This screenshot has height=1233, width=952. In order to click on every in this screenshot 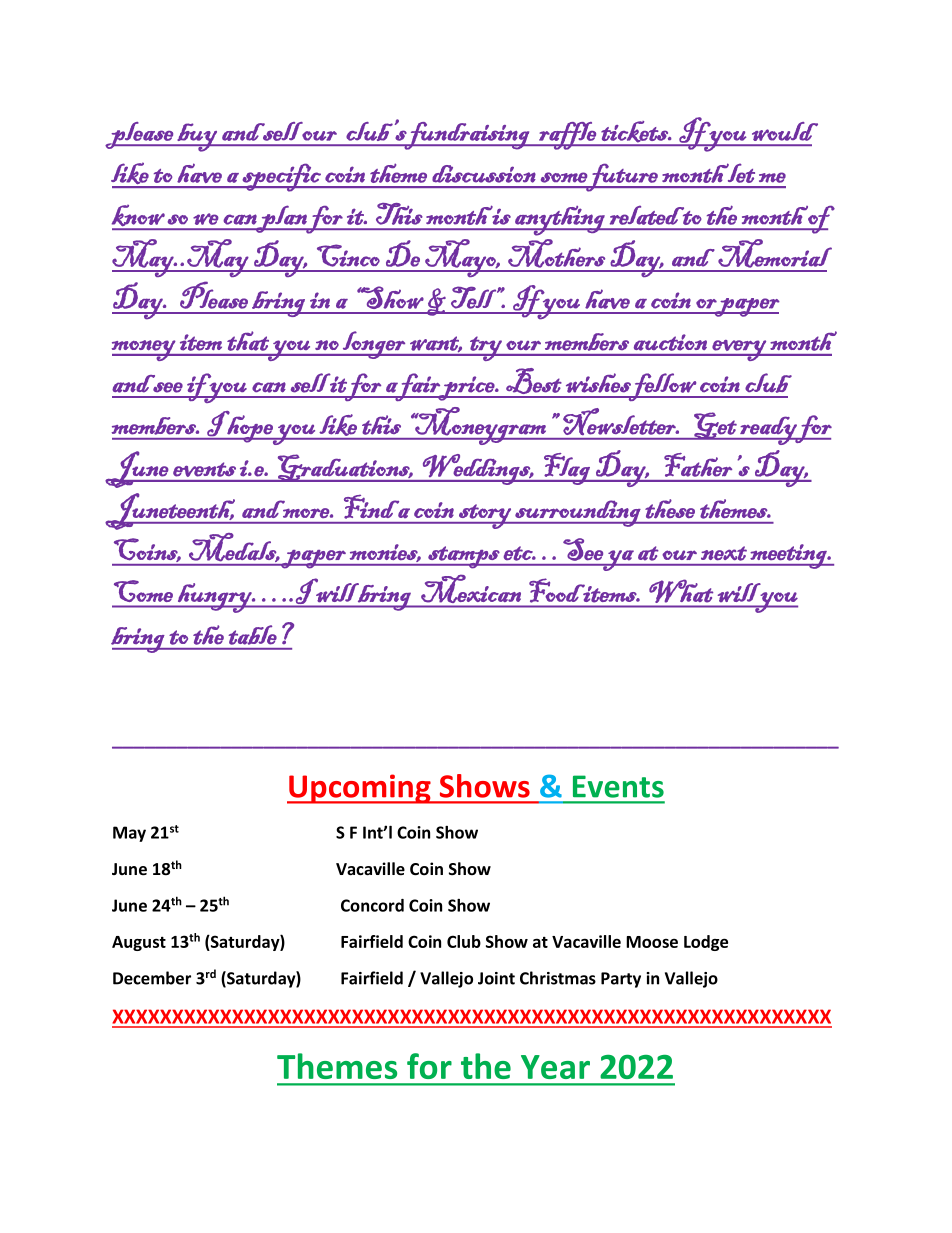, I will do `click(739, 350)`.
